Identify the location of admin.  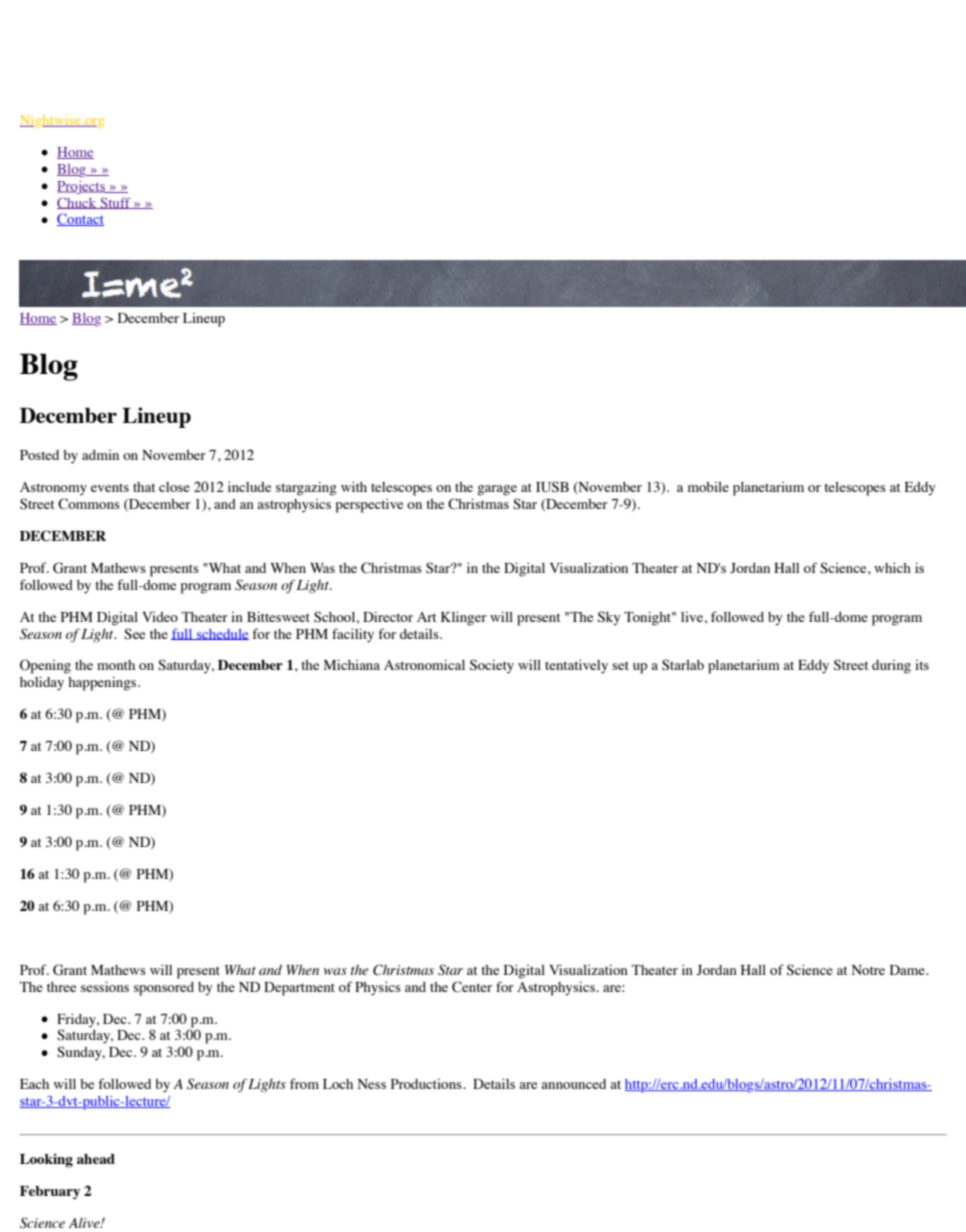
(100, 455).
